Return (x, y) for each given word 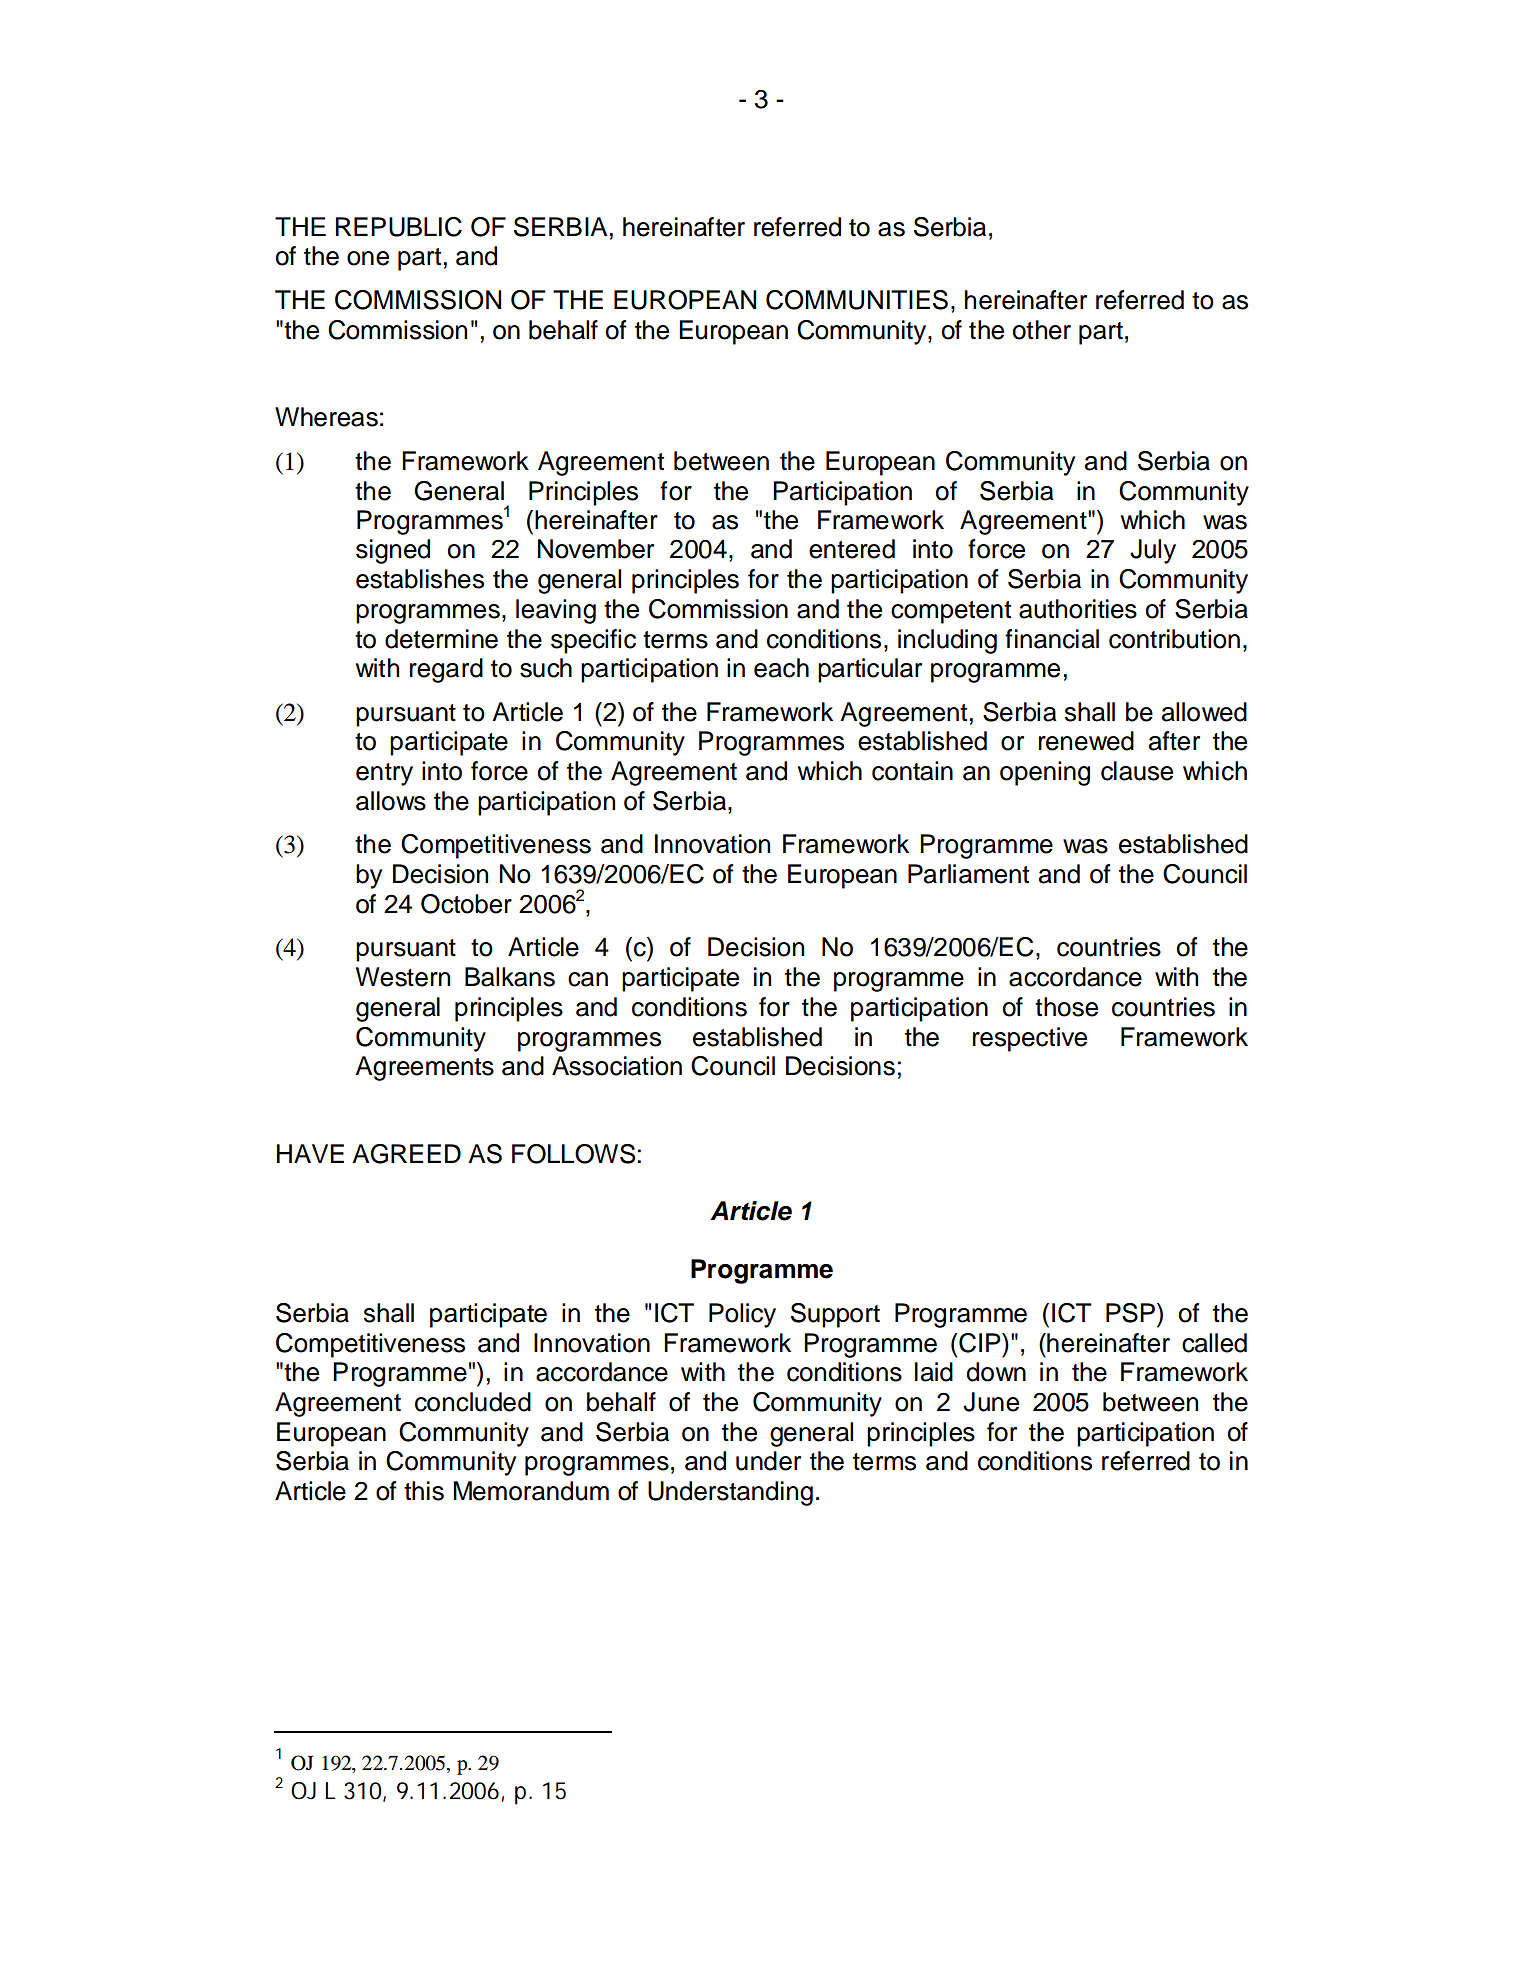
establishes (420, 579)
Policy (742, 1315)
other (1042, 330)
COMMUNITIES (857, 300)
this (424, 1491)
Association (617, 1066)
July (1153, 551)
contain (912, 771)
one (368, 258)
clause (1137, 771)
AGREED (406, 1154)
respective (1030, 1039)
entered (852, 549)
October (466, 904)
